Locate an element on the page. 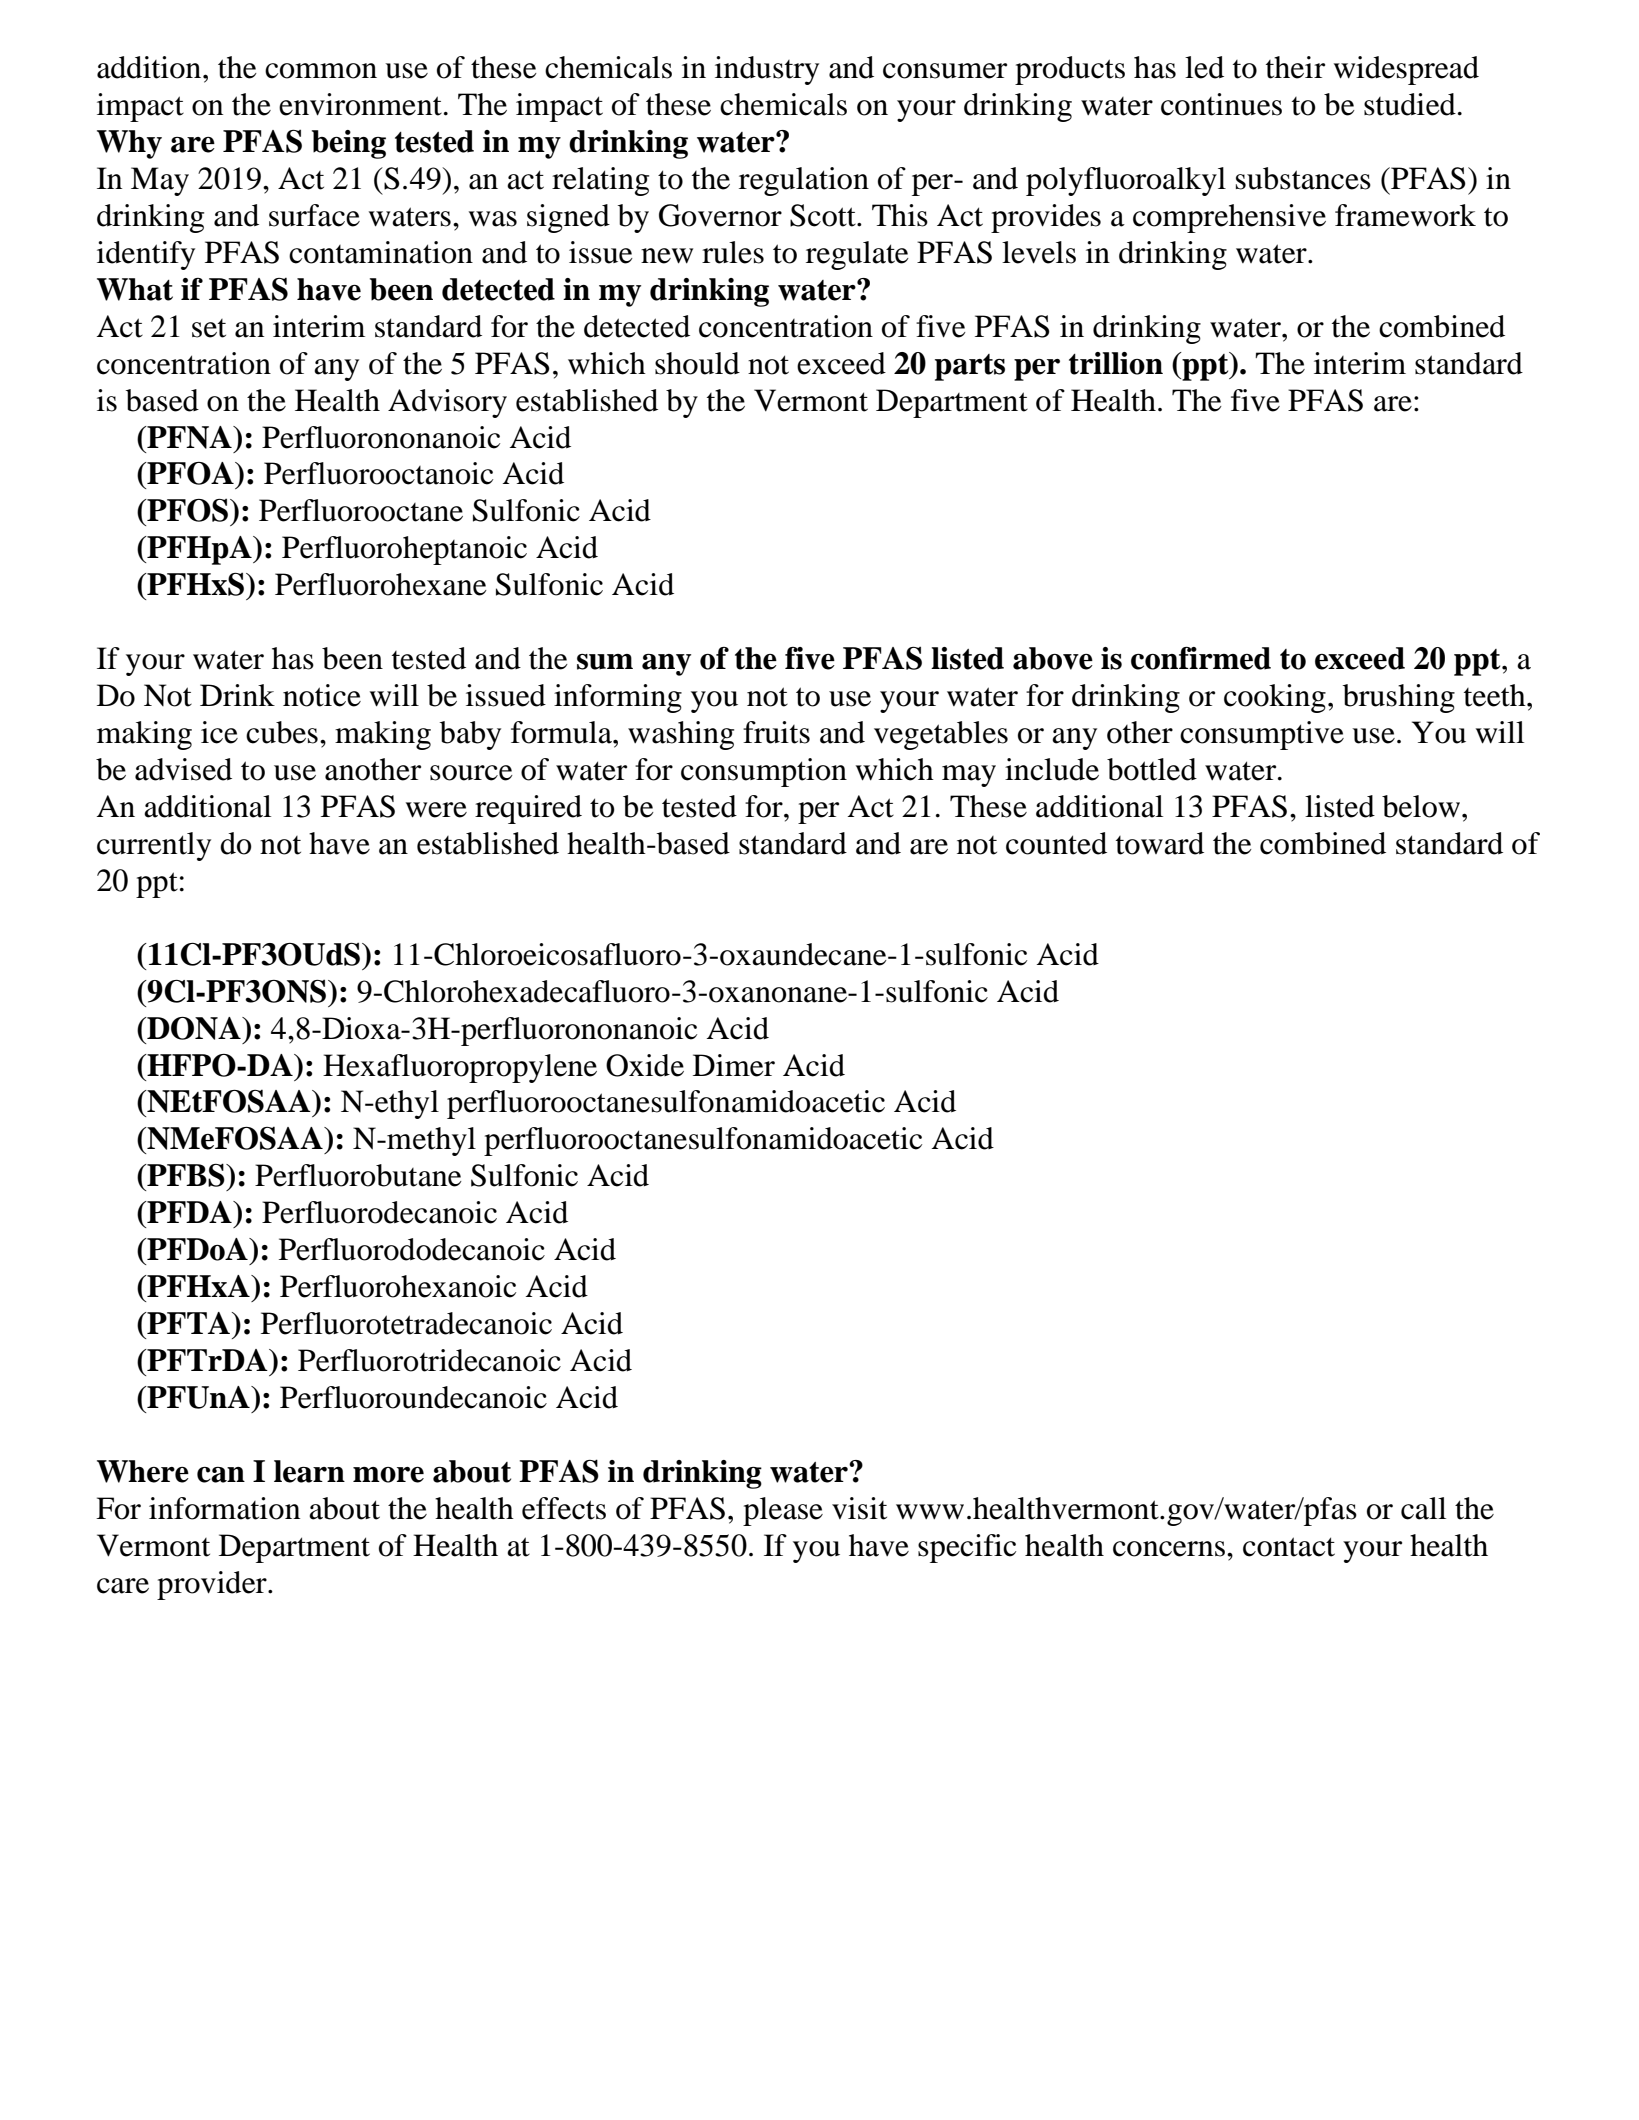 This page has width=1639, height=2120. please is located at coordinates (783, 1511).
